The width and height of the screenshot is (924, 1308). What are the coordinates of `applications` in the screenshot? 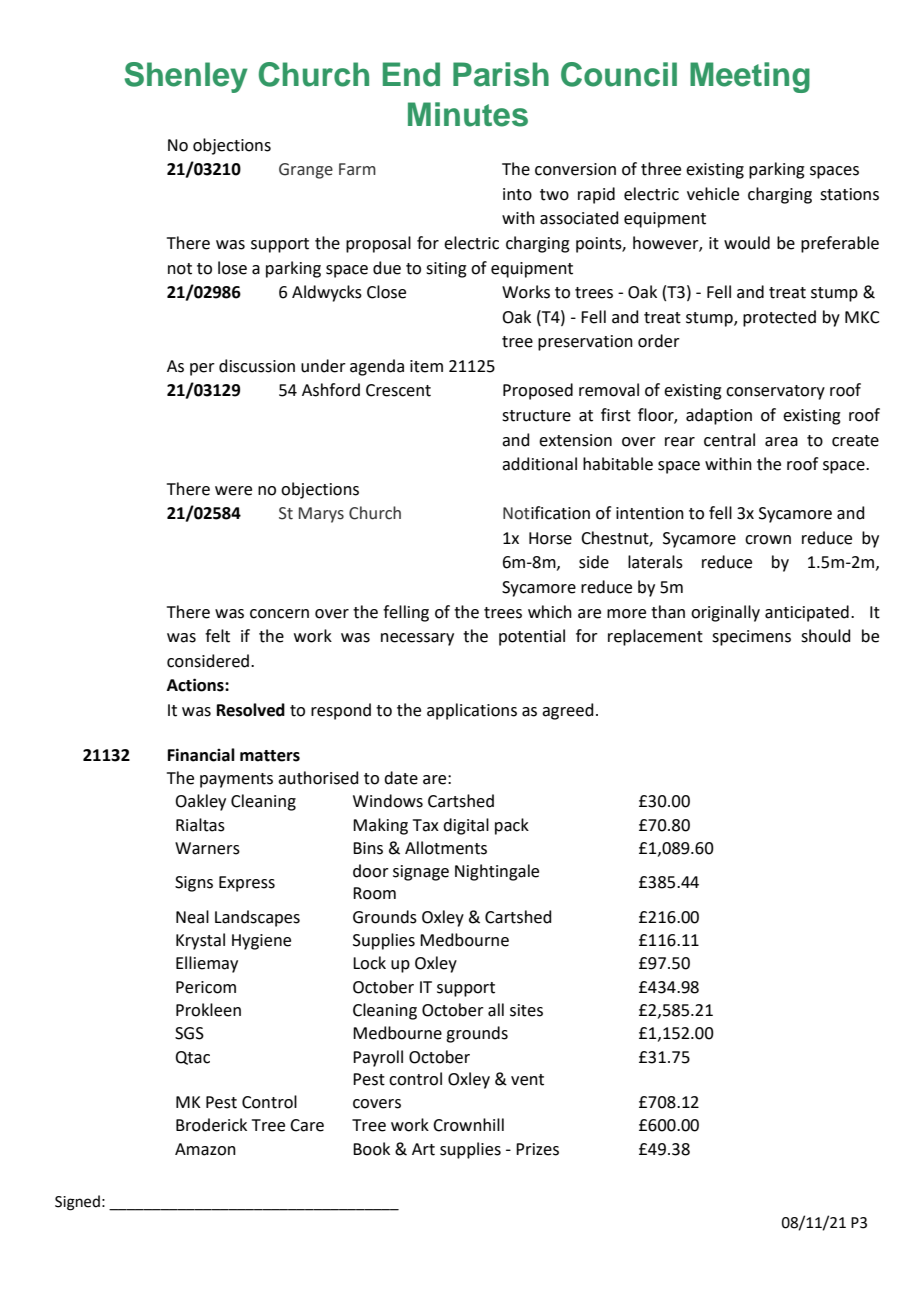 It's located at (472, 711).
